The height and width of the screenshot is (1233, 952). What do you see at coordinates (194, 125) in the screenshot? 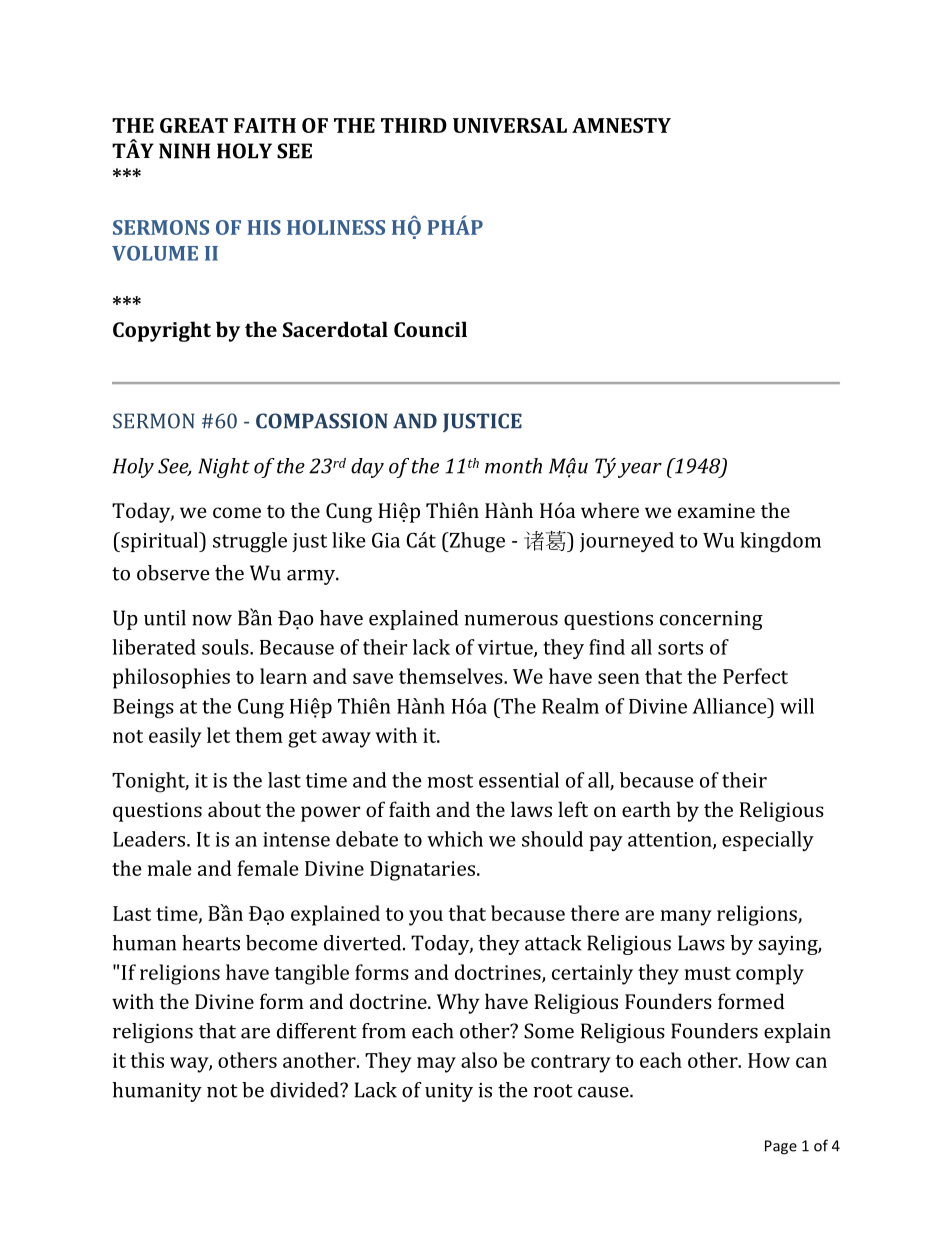
I see `GREAT` at bounding box center [194, 125].
